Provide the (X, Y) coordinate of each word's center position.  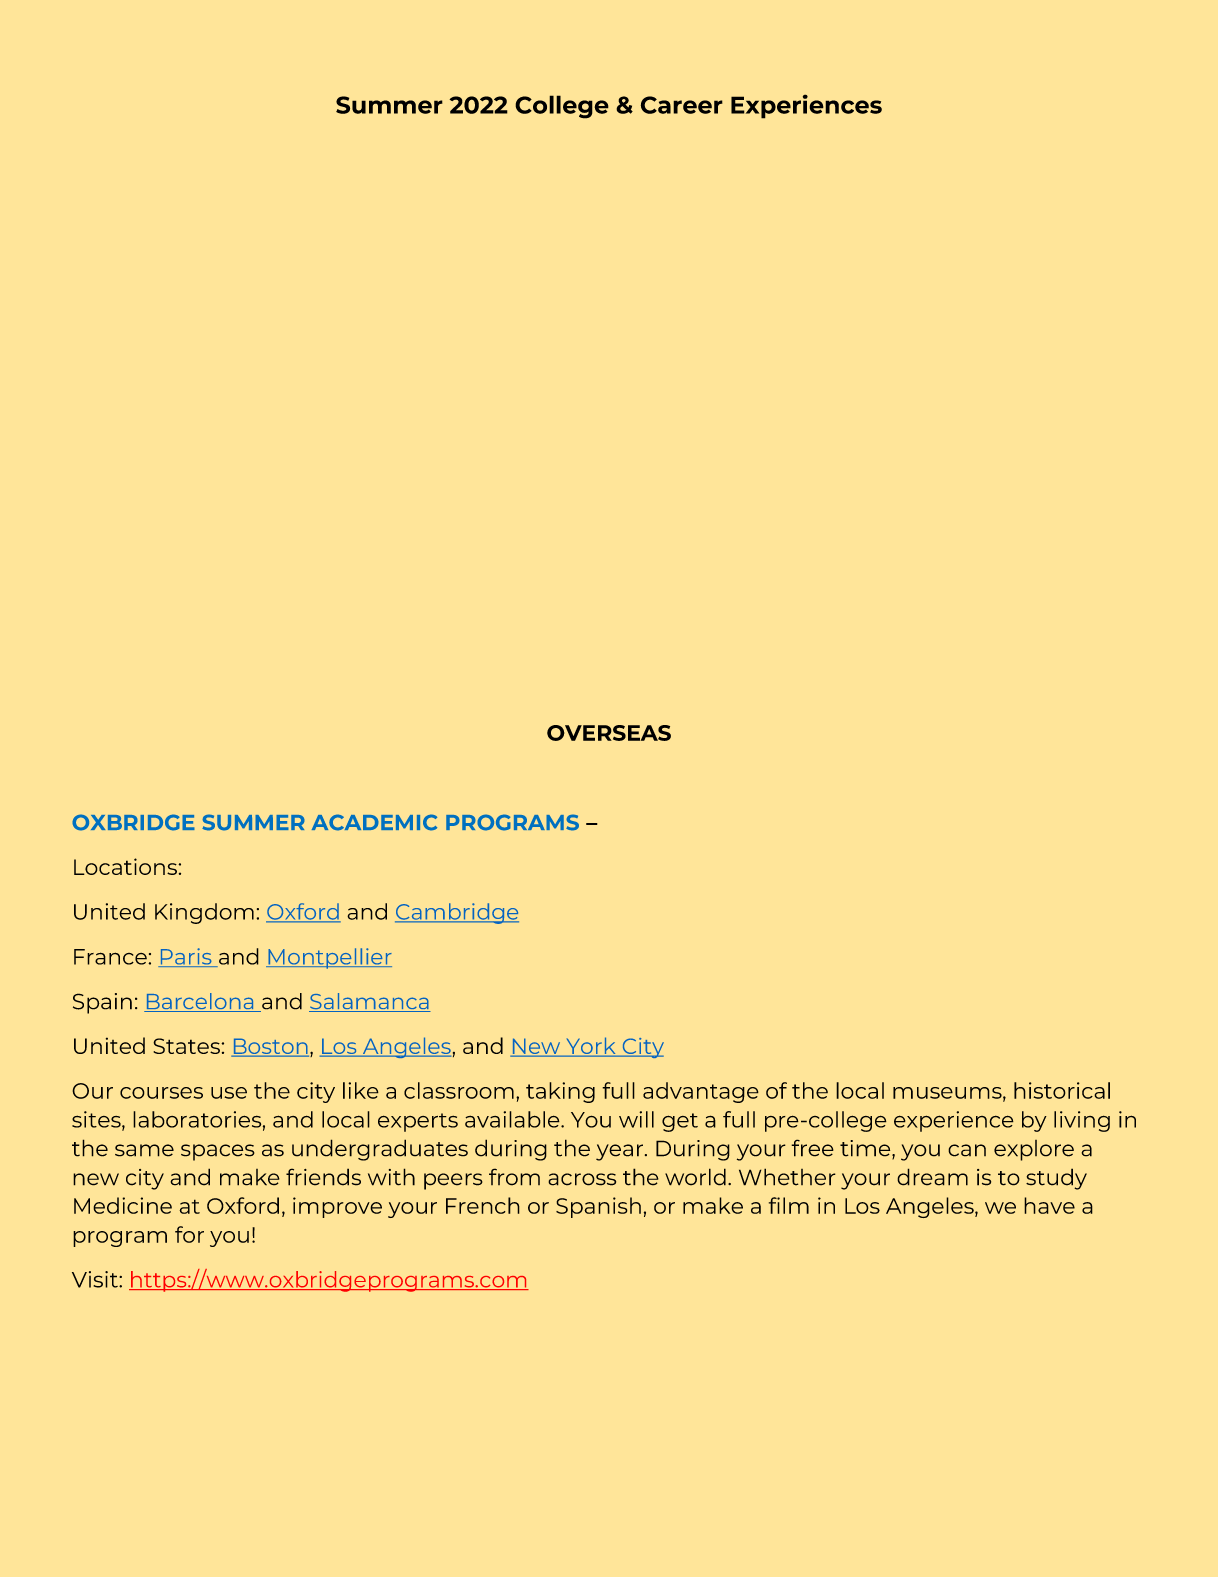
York (591, 1046)
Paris (186, 957)
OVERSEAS (609, 733)
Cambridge (457, 913)
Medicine (123, 1205)
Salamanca (370, 1002)
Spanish (598, 1207)
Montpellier (329, 958)
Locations (126, 866)
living (1082, 1121)
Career (682, 105)
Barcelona (200, 1002)
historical (1062, 1090)
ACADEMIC (374, 822)
